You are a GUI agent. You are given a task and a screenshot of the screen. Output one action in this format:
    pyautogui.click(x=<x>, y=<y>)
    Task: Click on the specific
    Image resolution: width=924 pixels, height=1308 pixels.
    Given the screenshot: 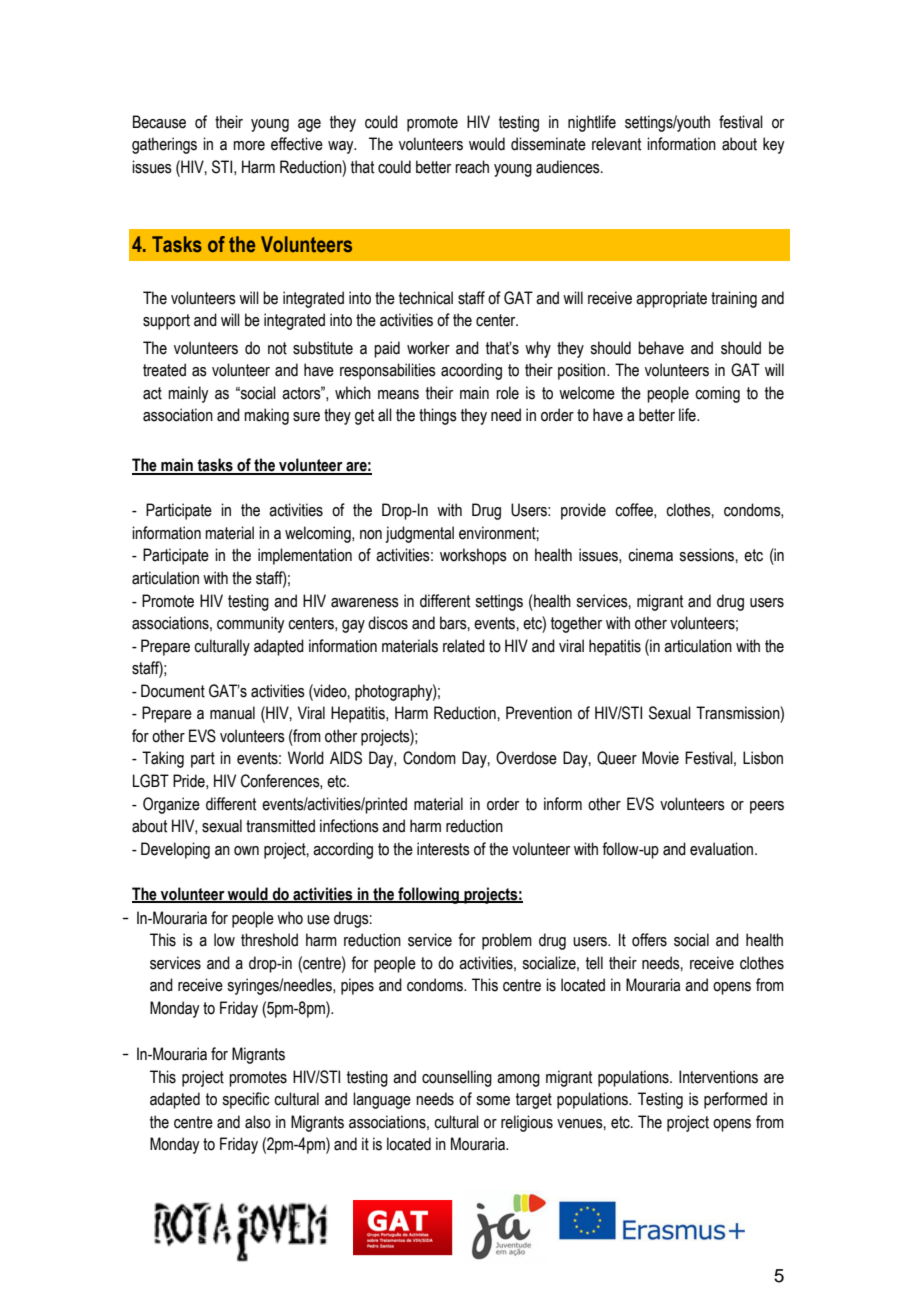 What is the action you would take?
    pyautogui.click(x=246, y=1100)
